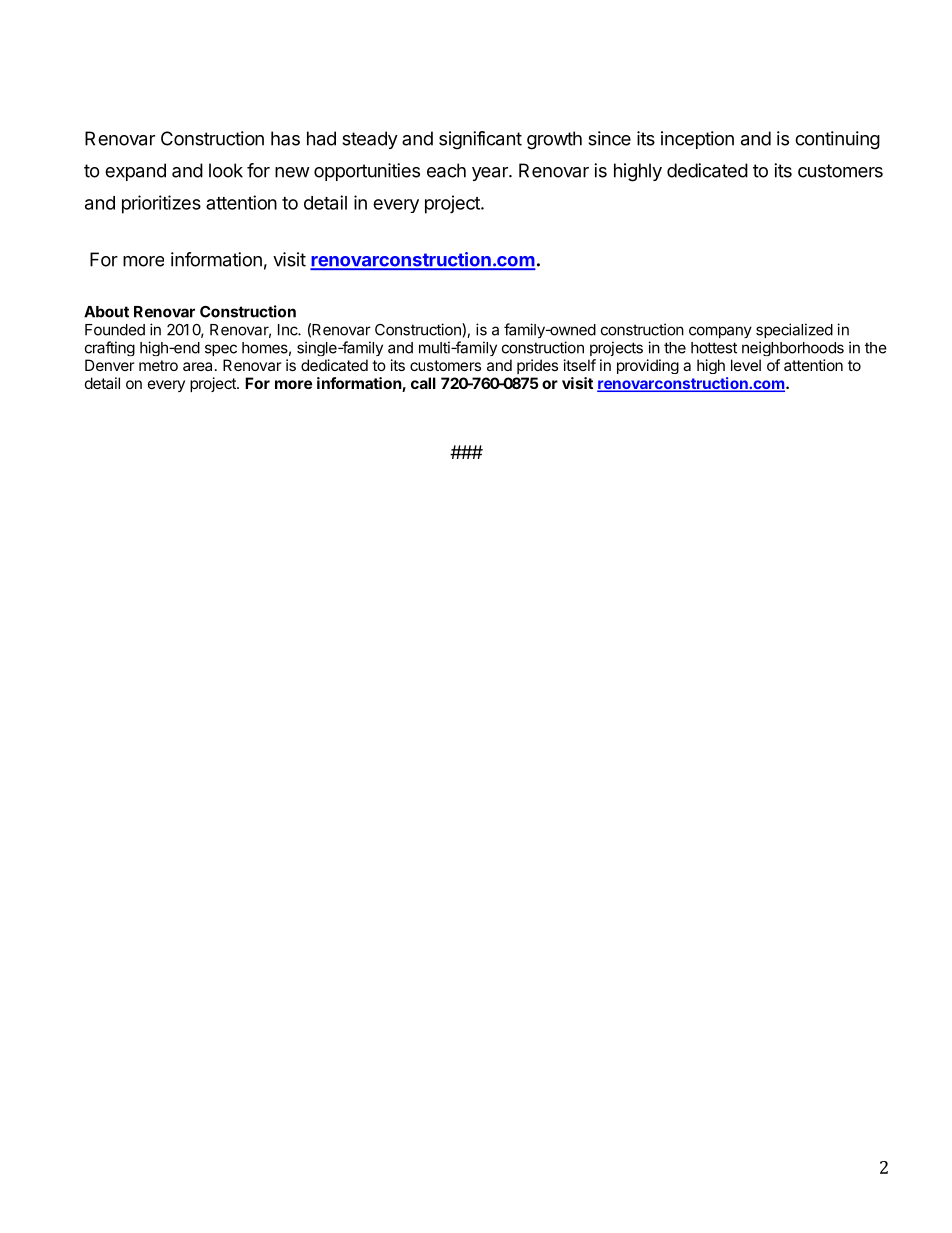  I want to click on call, so click(423, 383).
